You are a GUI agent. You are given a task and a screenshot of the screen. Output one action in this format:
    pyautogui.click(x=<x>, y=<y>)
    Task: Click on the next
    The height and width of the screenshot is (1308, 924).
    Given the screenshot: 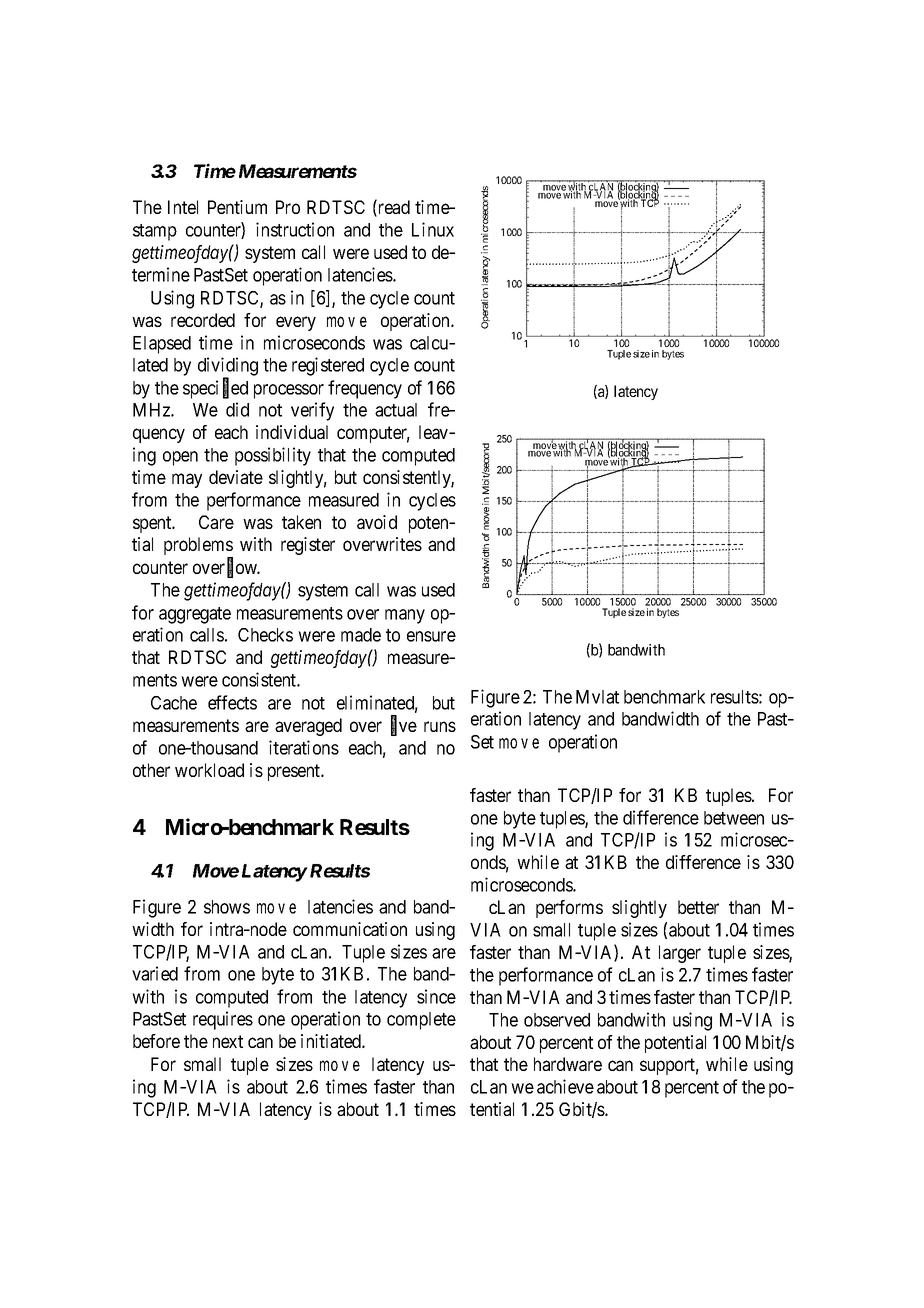 What is the action you would take?
    pyautogui.click(x=228, y=1041)
